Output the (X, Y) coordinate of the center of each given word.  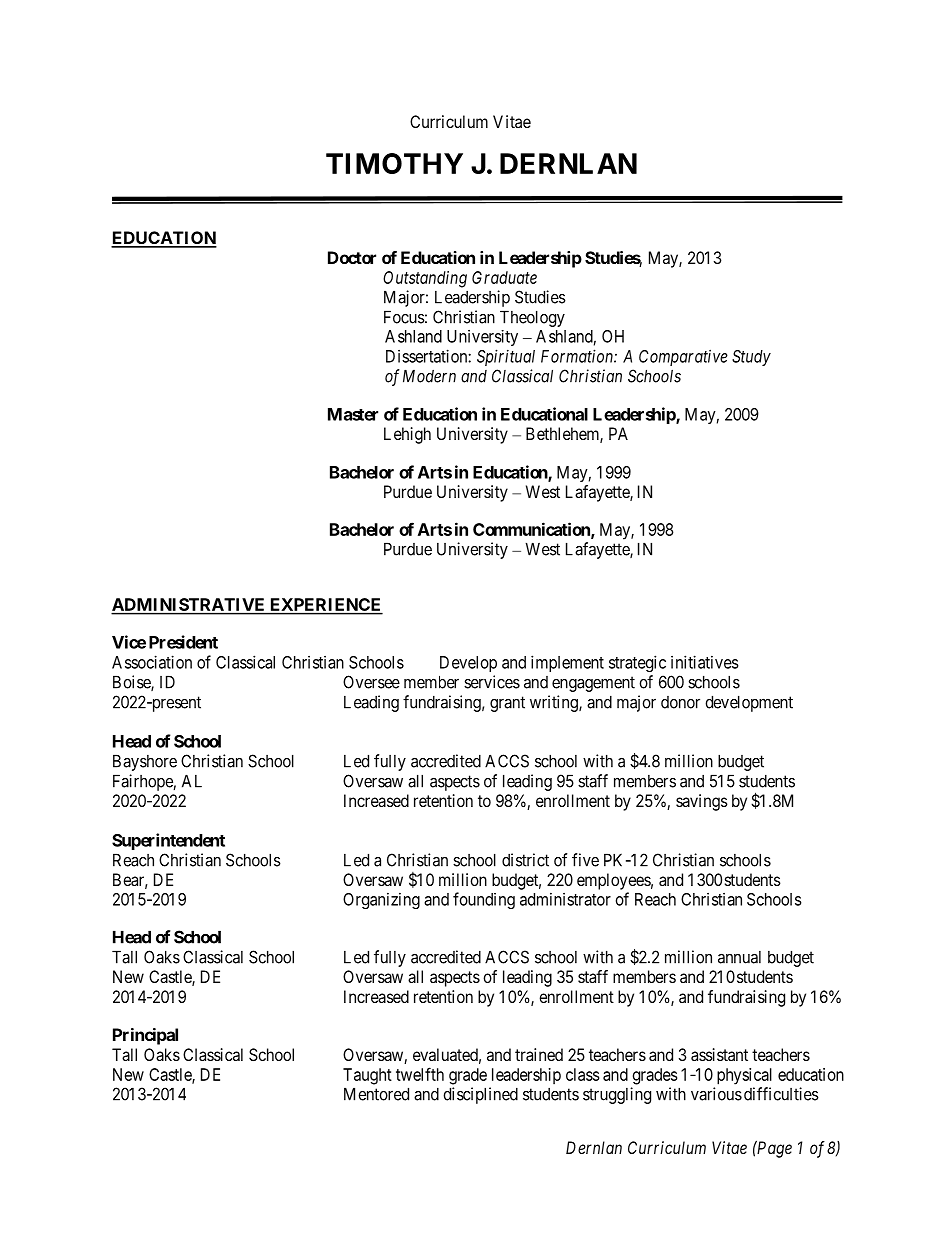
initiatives (705, 662)
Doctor (352, 257)
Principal (145, 1036)
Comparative (683, 357)
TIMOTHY (394, 163)
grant (507, 704)
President (183, 642)
